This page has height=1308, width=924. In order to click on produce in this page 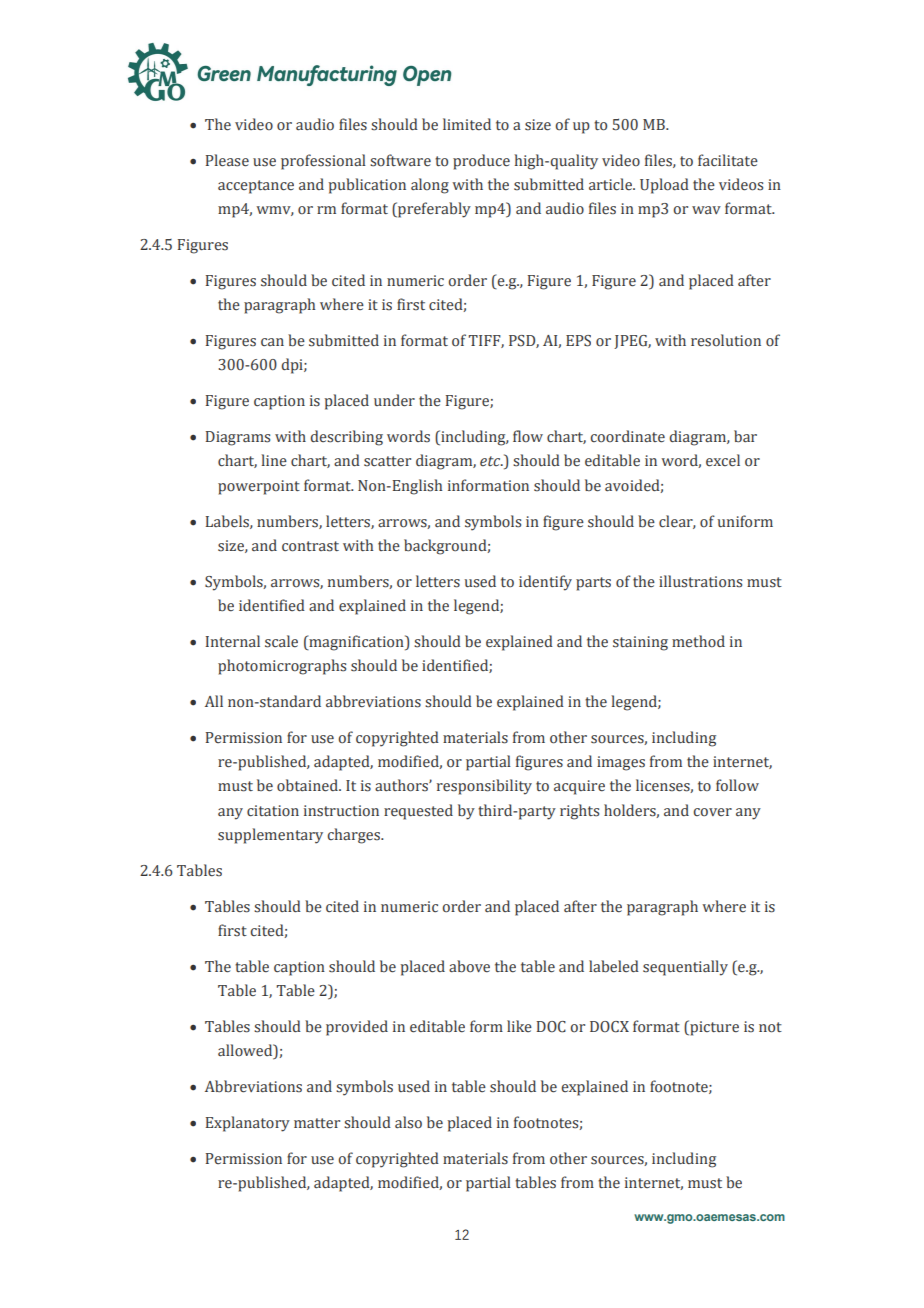, I will do `click(481, 162)`.
